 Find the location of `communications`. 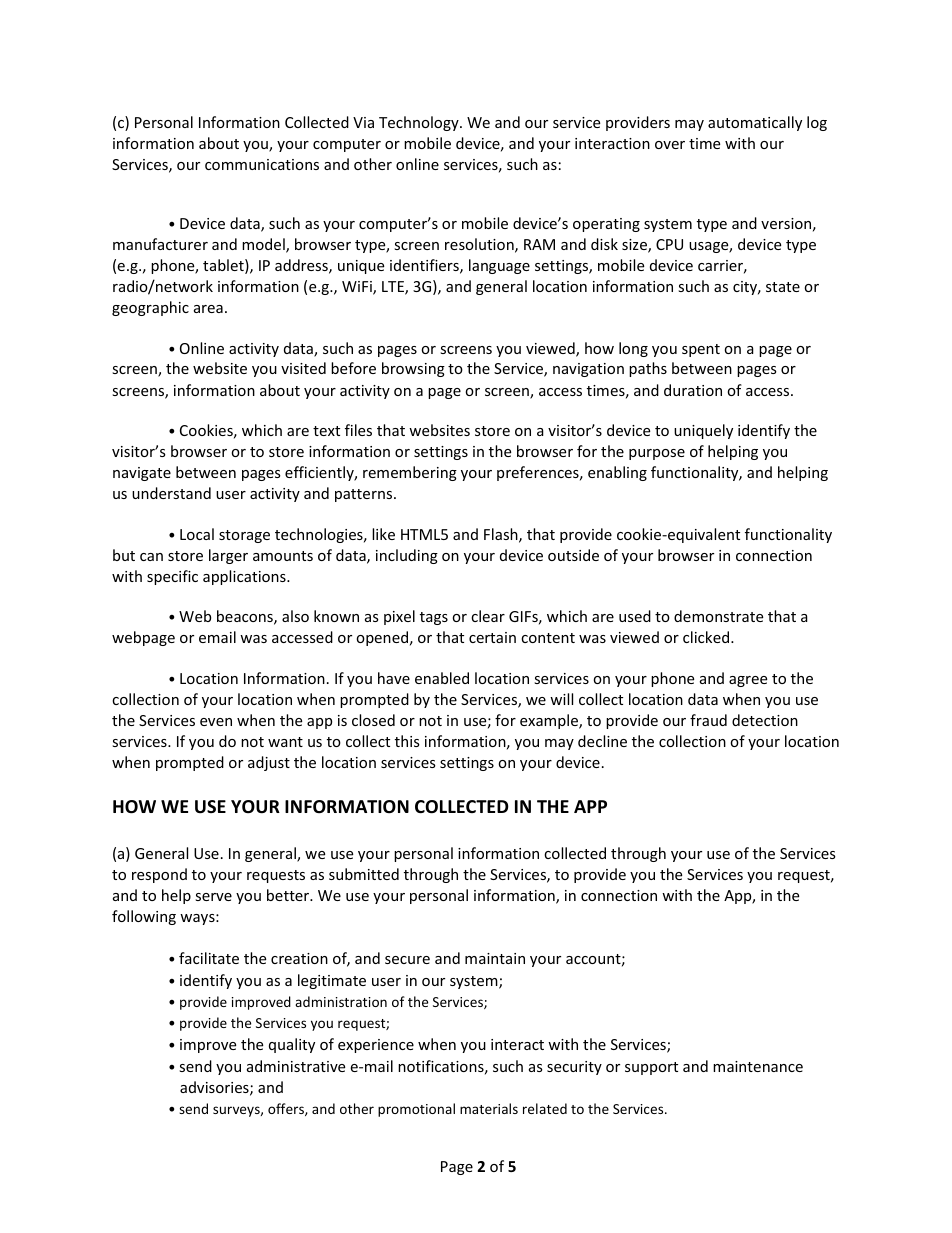

communications is located at coordinates (262, 164).
